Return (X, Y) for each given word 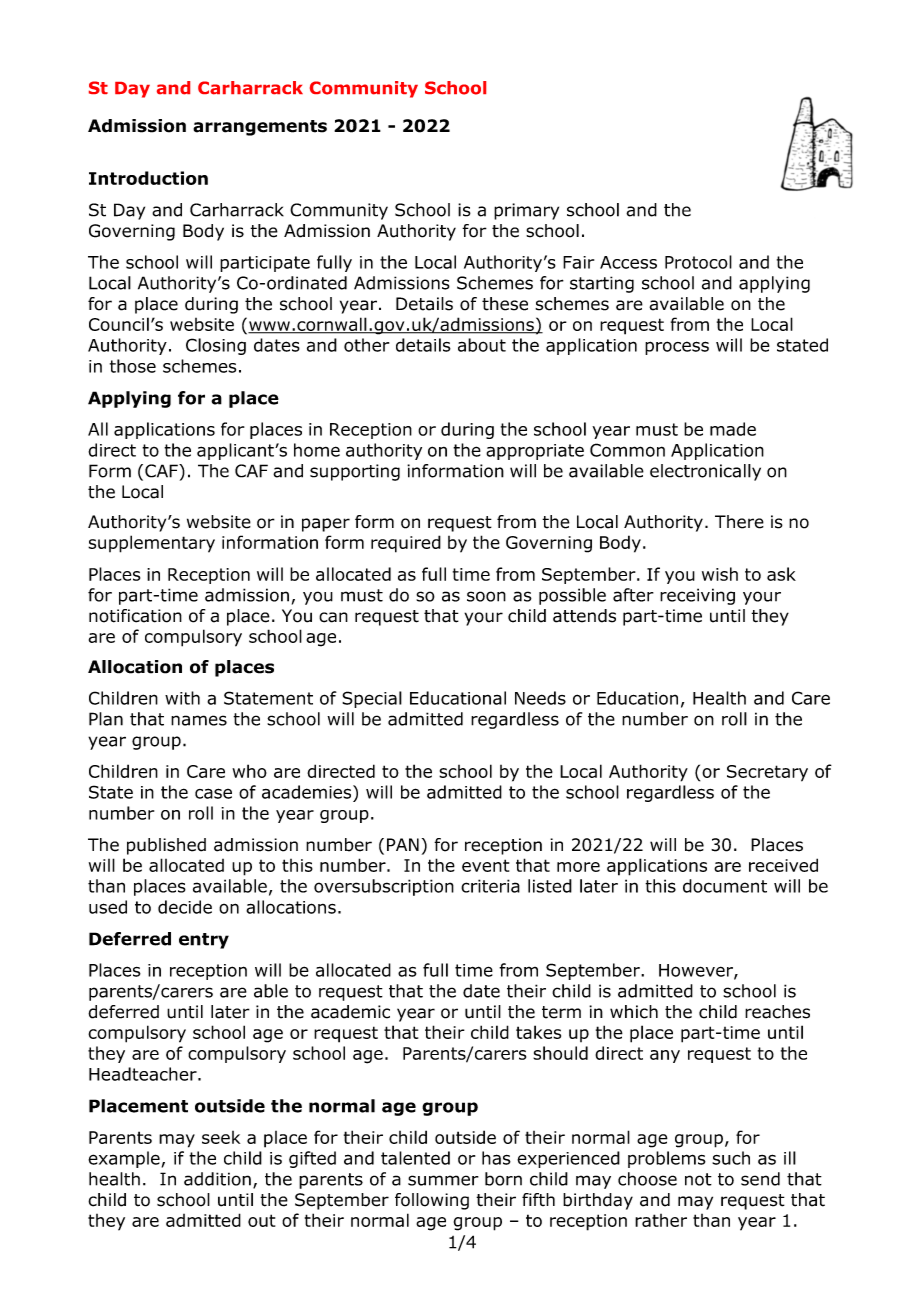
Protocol (698, 262)
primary (526, 211)
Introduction (148, 178)
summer (443, 1180)
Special (372, 699)
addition (217, 1179)
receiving (697, 596)
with (182, 698)
